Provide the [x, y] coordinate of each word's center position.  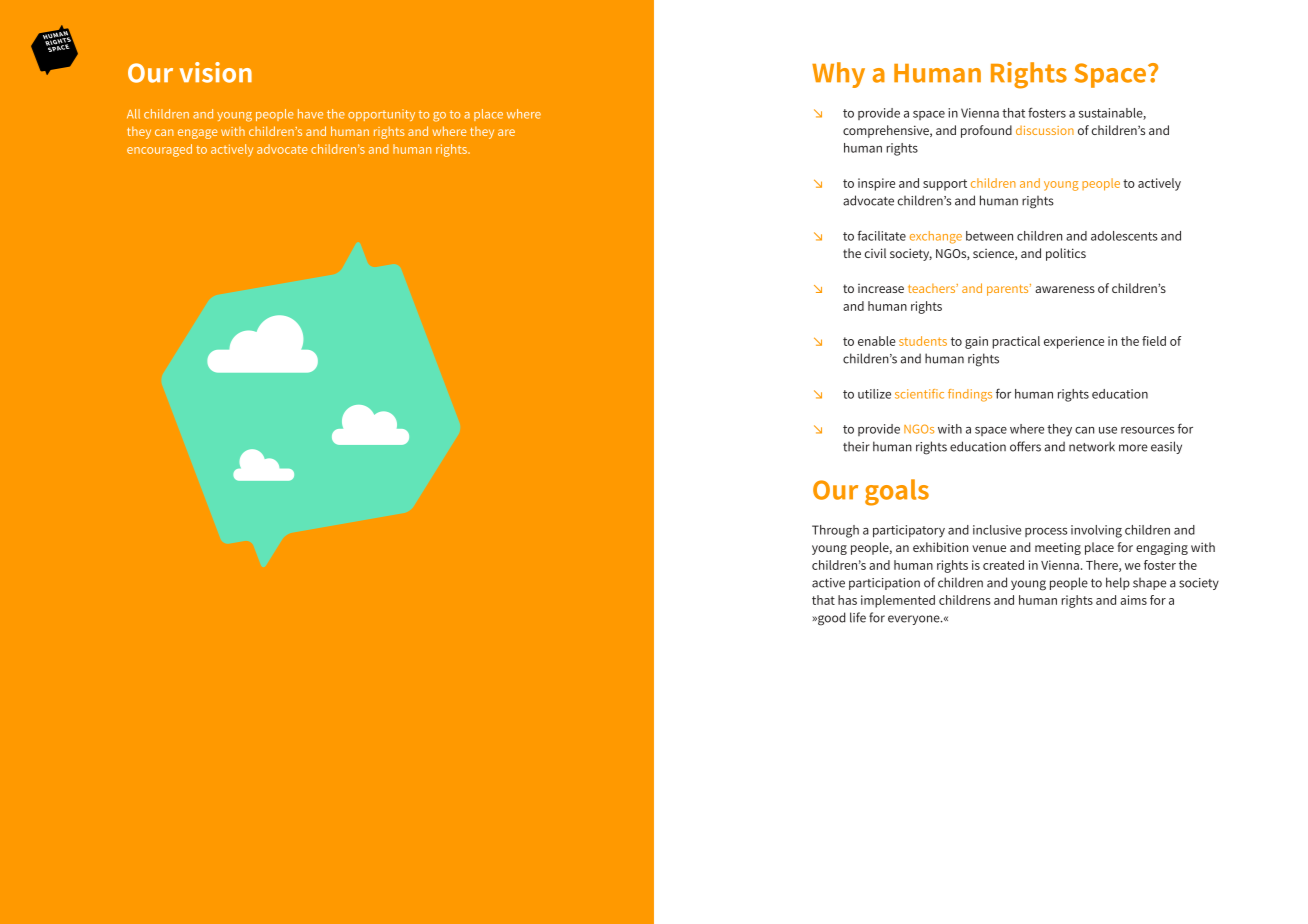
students [923, 341]
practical [1016, 342]
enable [877, 341]
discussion [1045, 130]
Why [838, 75]
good [830, 619]
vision [215, 72]
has [847, 600]
